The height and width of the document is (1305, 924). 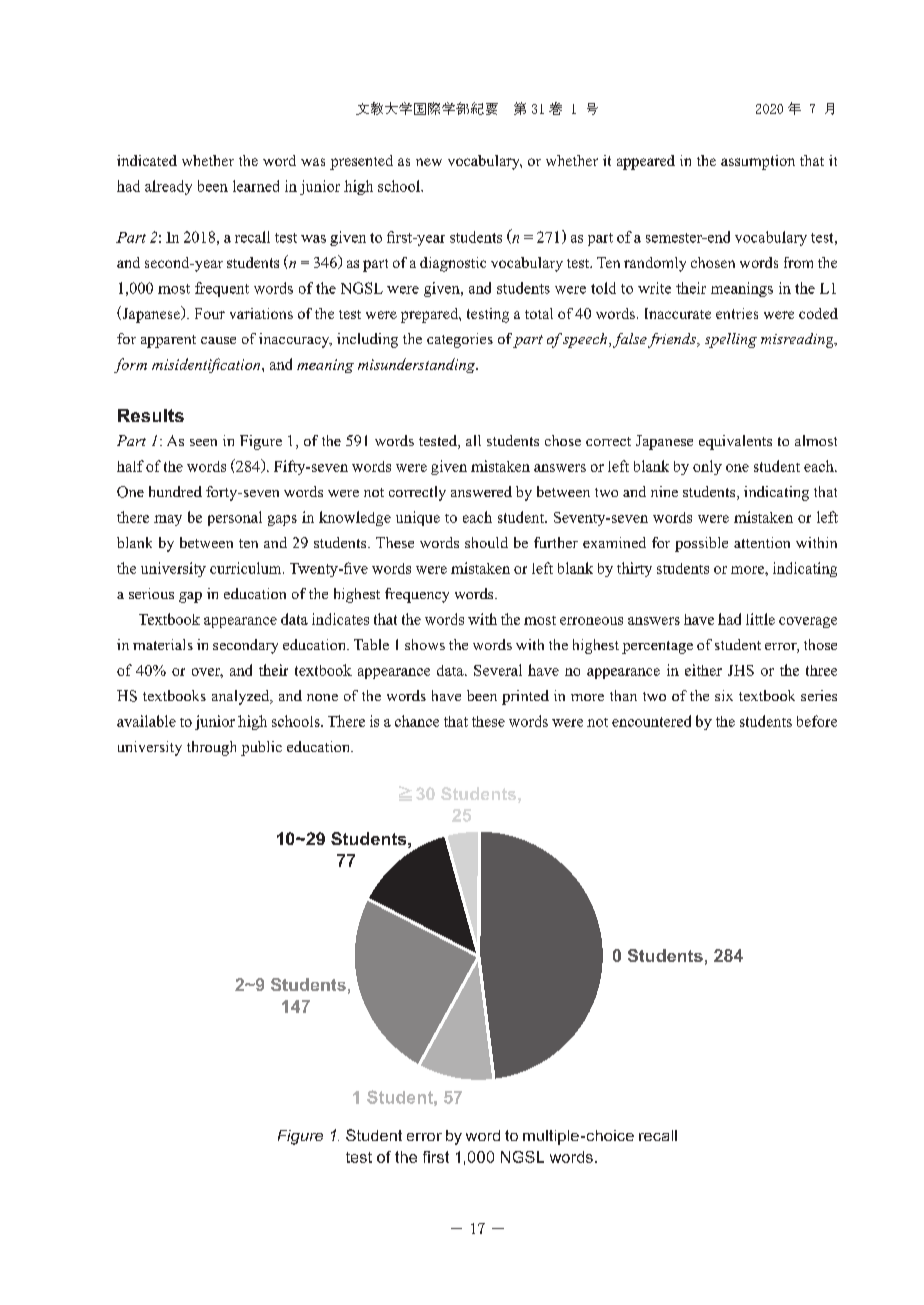 I want to click on categories, so click(x=460, y=340).
